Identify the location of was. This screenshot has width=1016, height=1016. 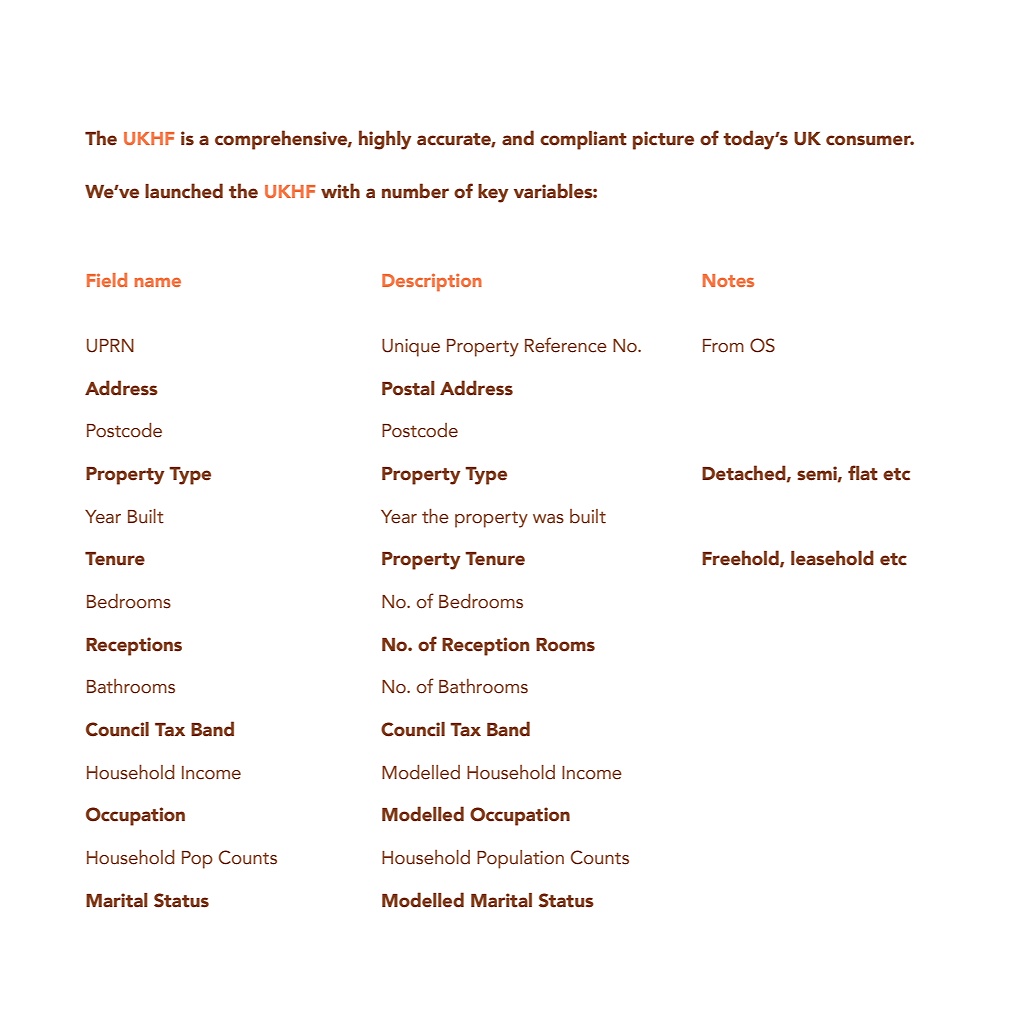
(548, 519).
